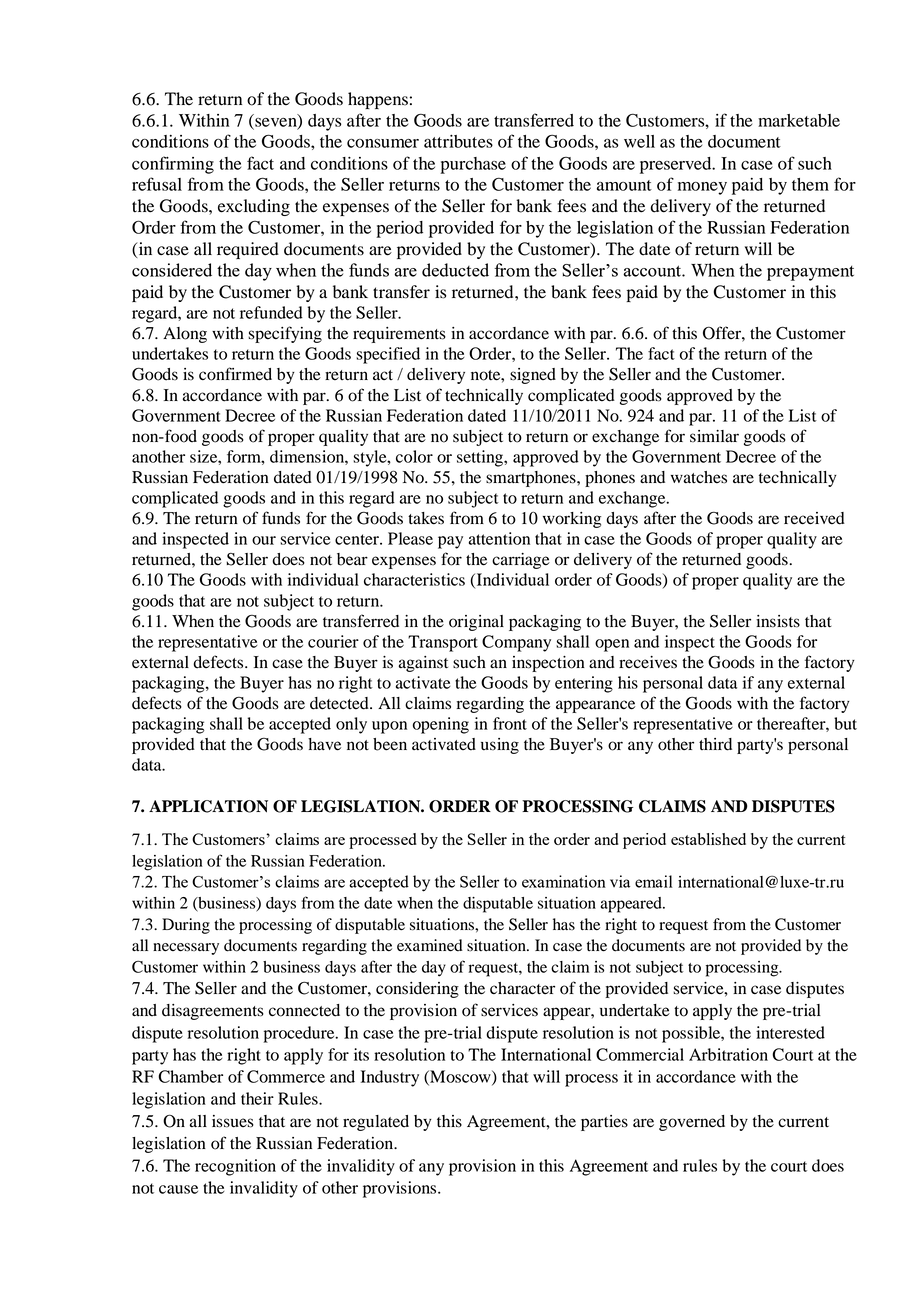 The width and height of the document is (924, 1308). I want to click on insists, so click(778, 621).
